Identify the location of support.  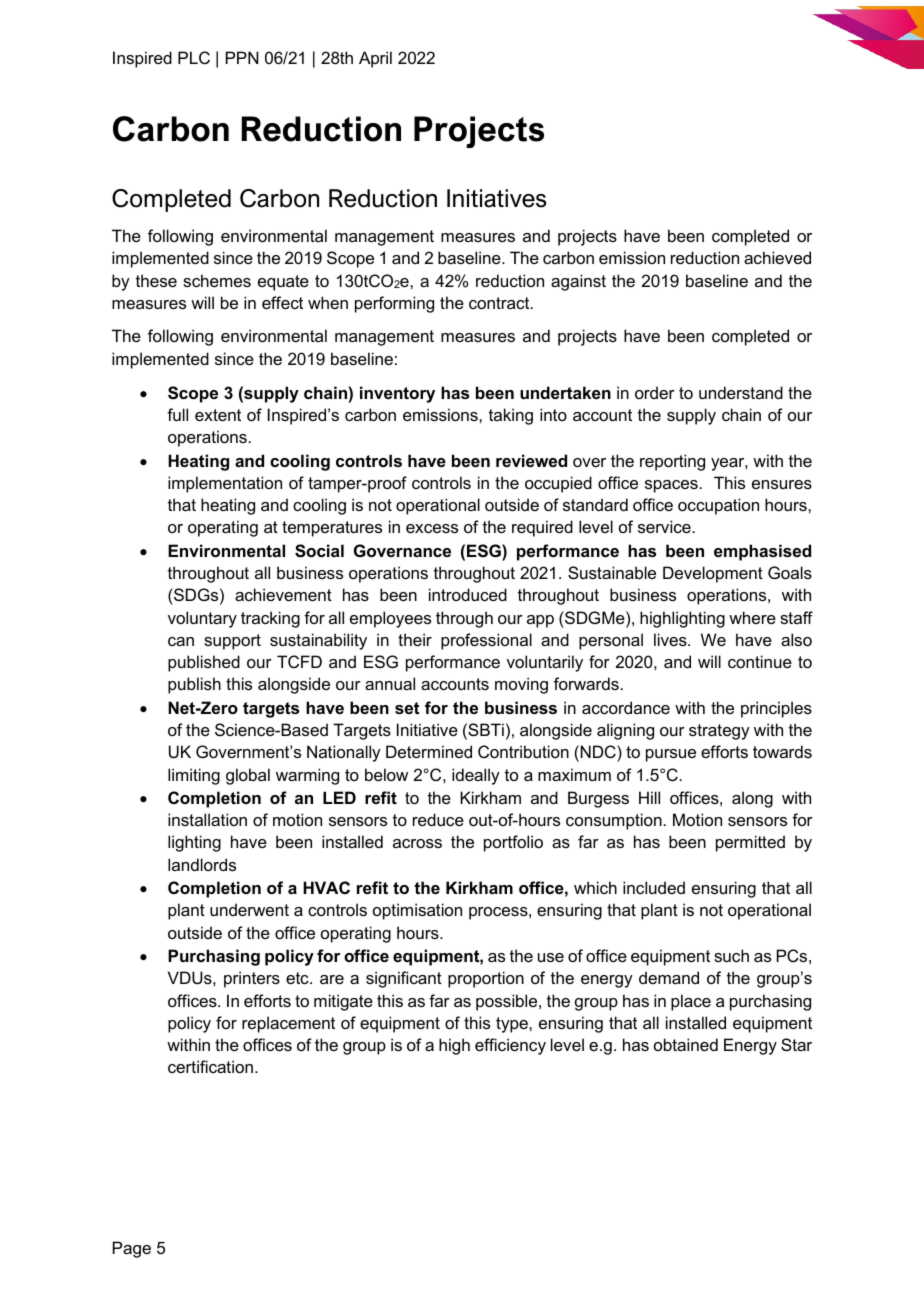
(232, 642).
